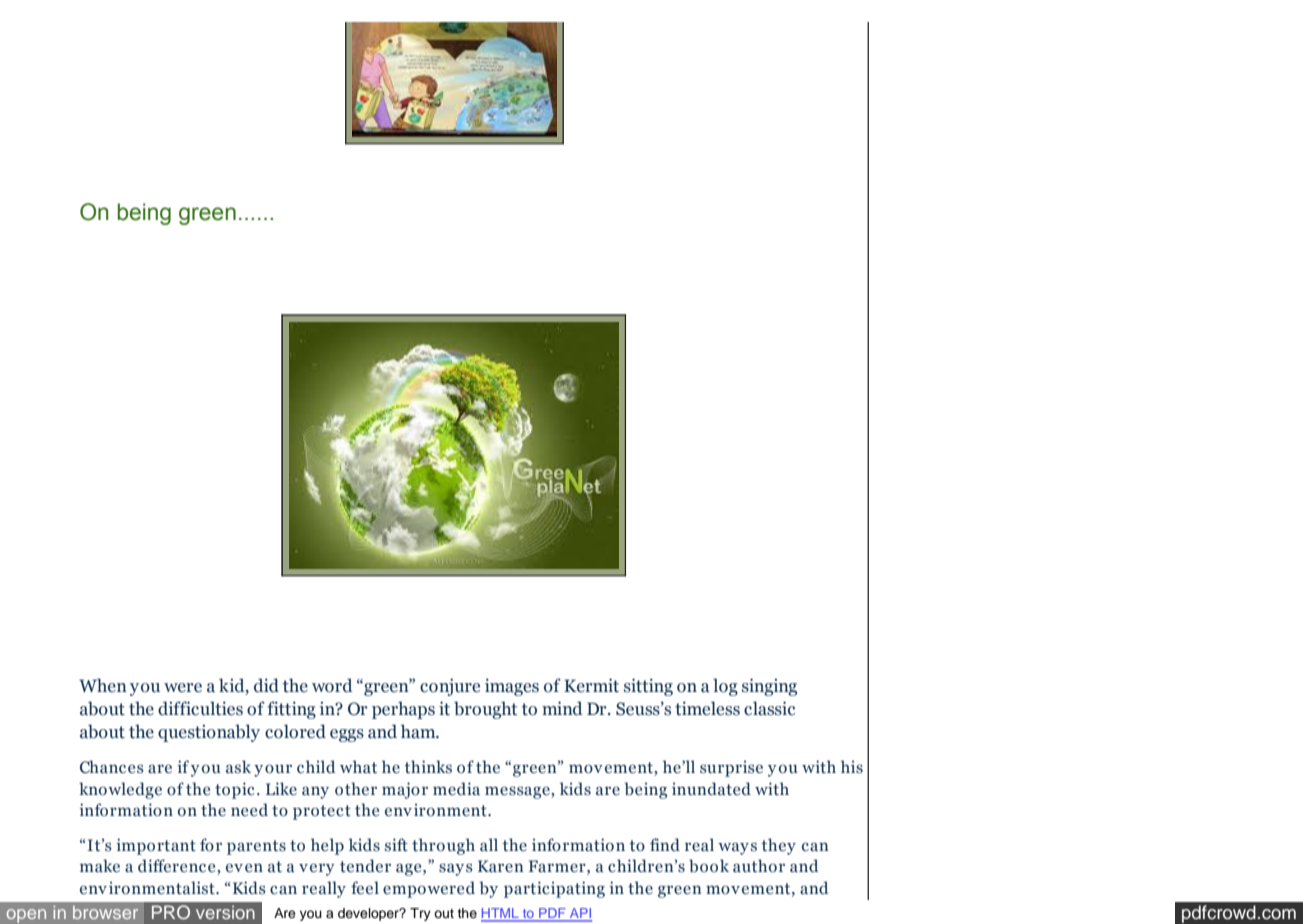  I want to click on Chances, so click(112, 767).
